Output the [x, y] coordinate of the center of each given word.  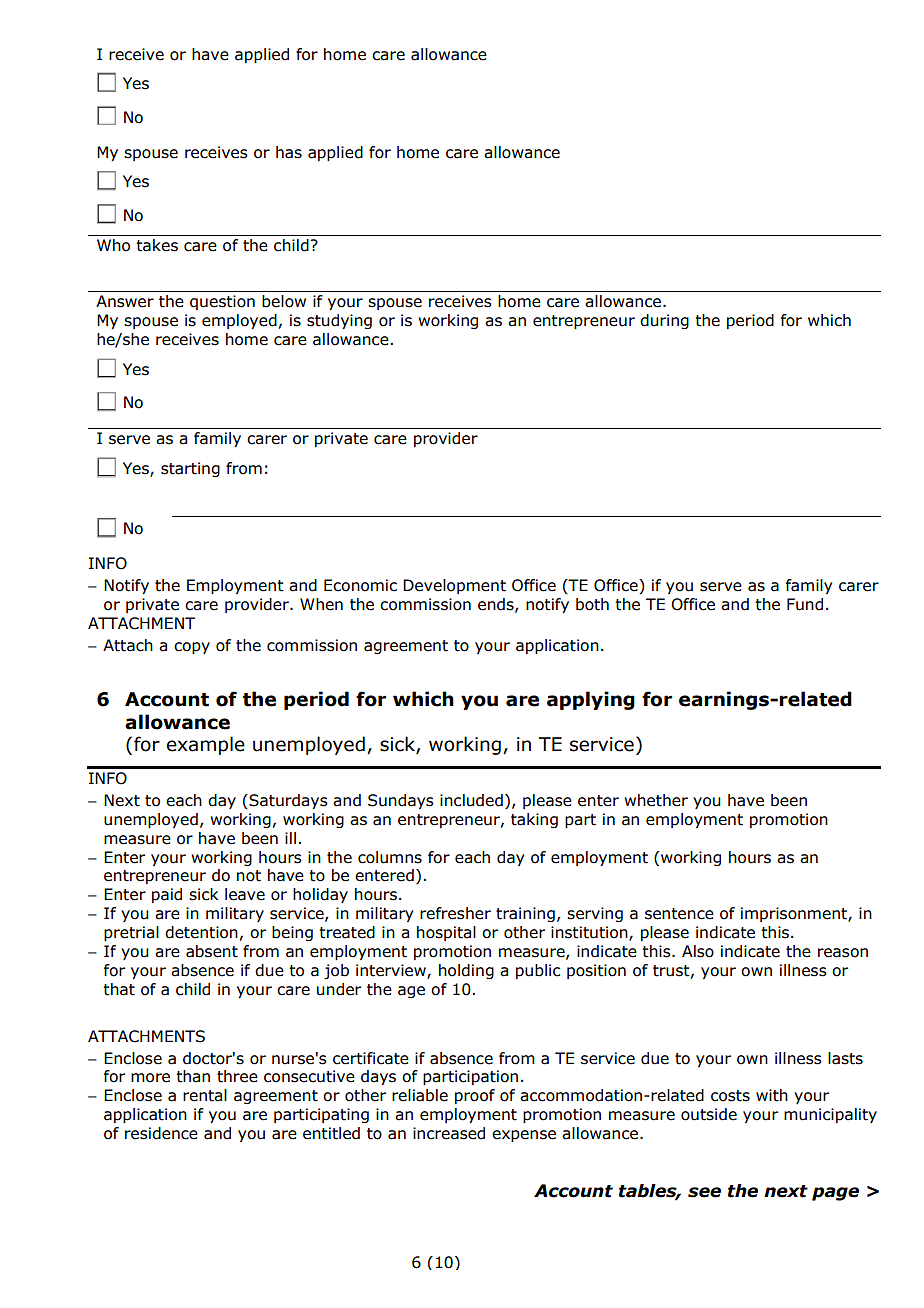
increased [449, 1133]
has [289, 152]
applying [591, 700]
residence [161, 1133]
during [664, 321]
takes [157, 245]
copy [192, 648]
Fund [805, 604]
